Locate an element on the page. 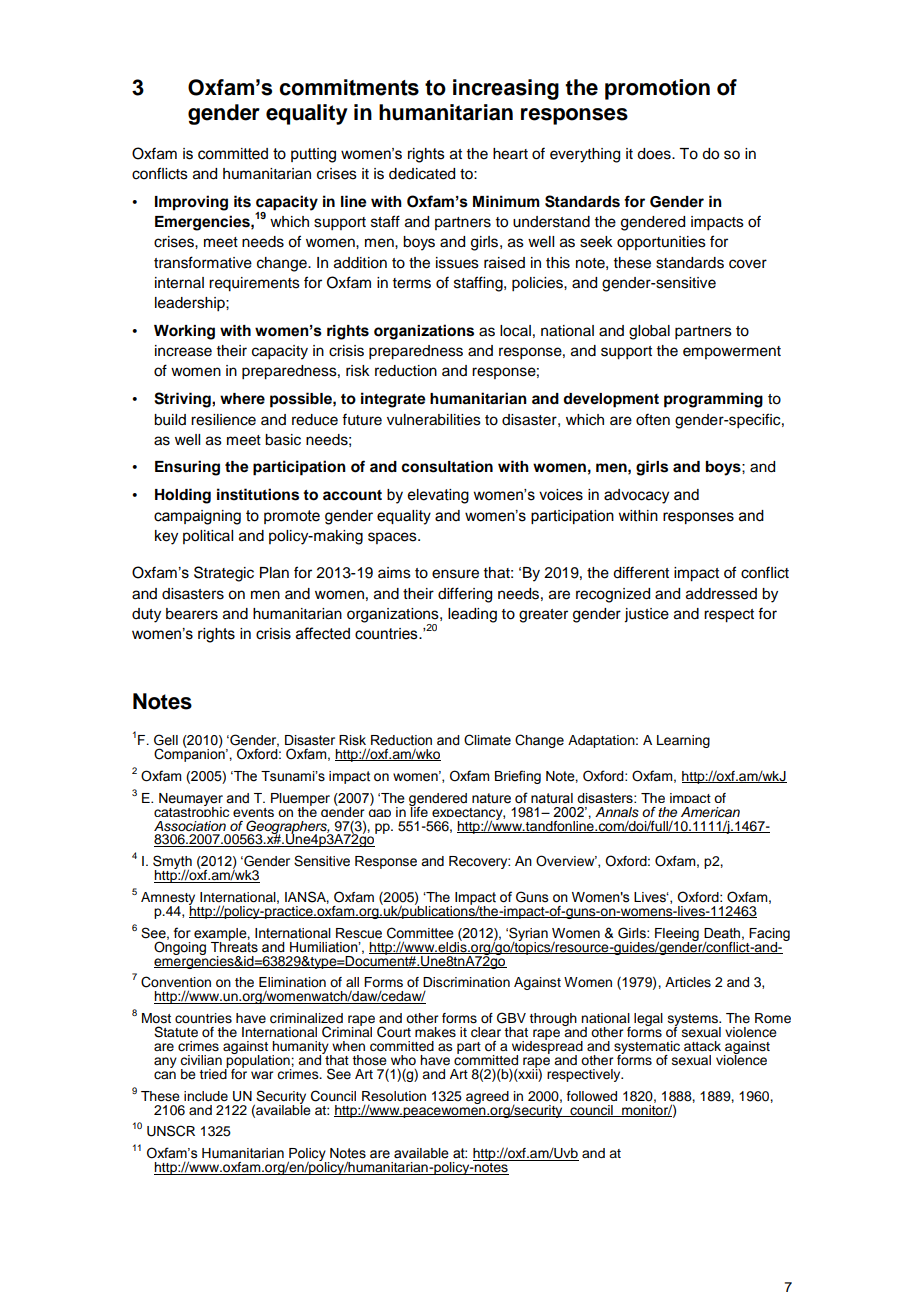 The image size is (924, 1308). resilience is located at coordinates (223, 420).
